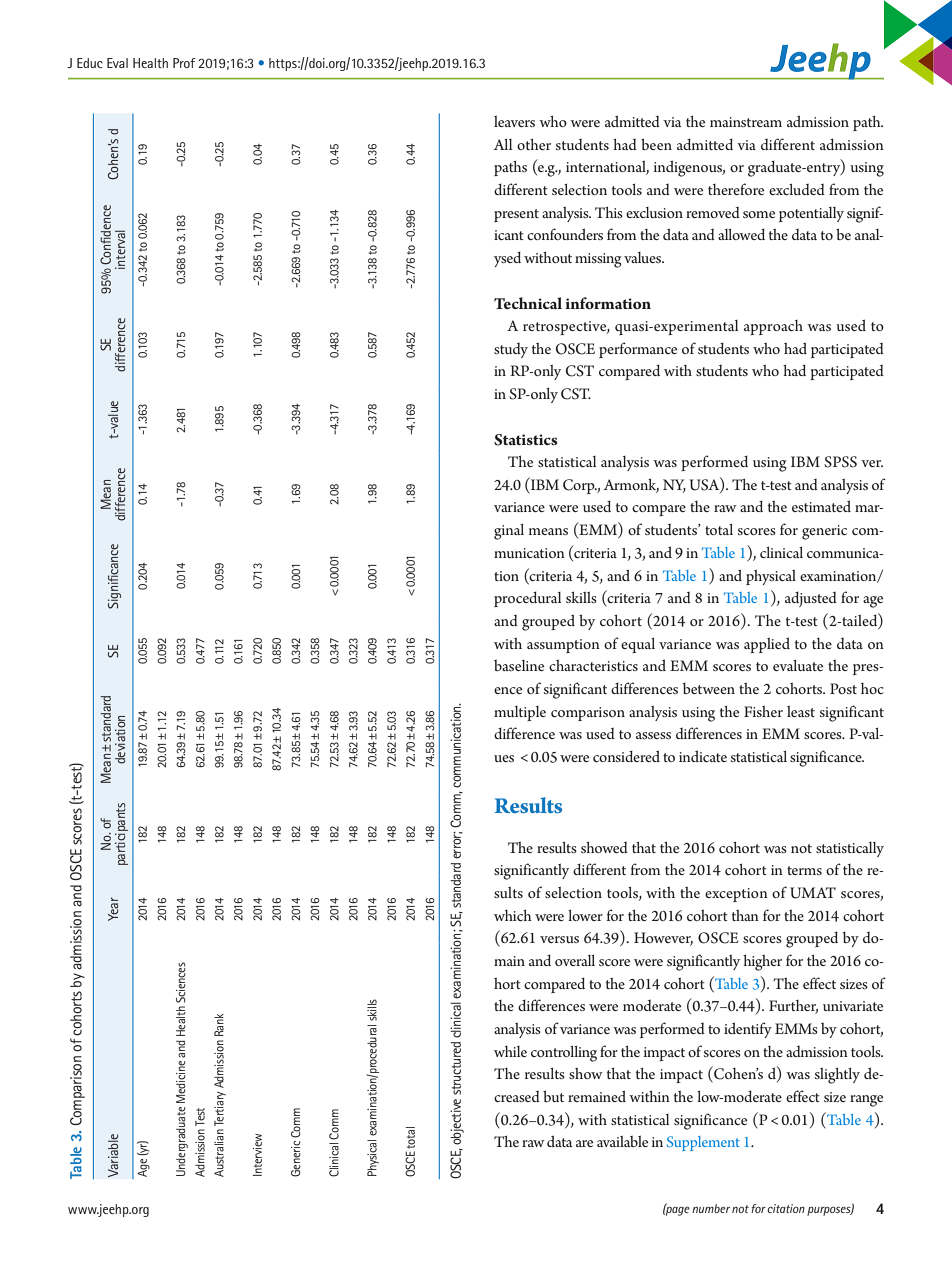 This screenshot has height=1270, width=952. I want to click on while, so click(510, 1051).
